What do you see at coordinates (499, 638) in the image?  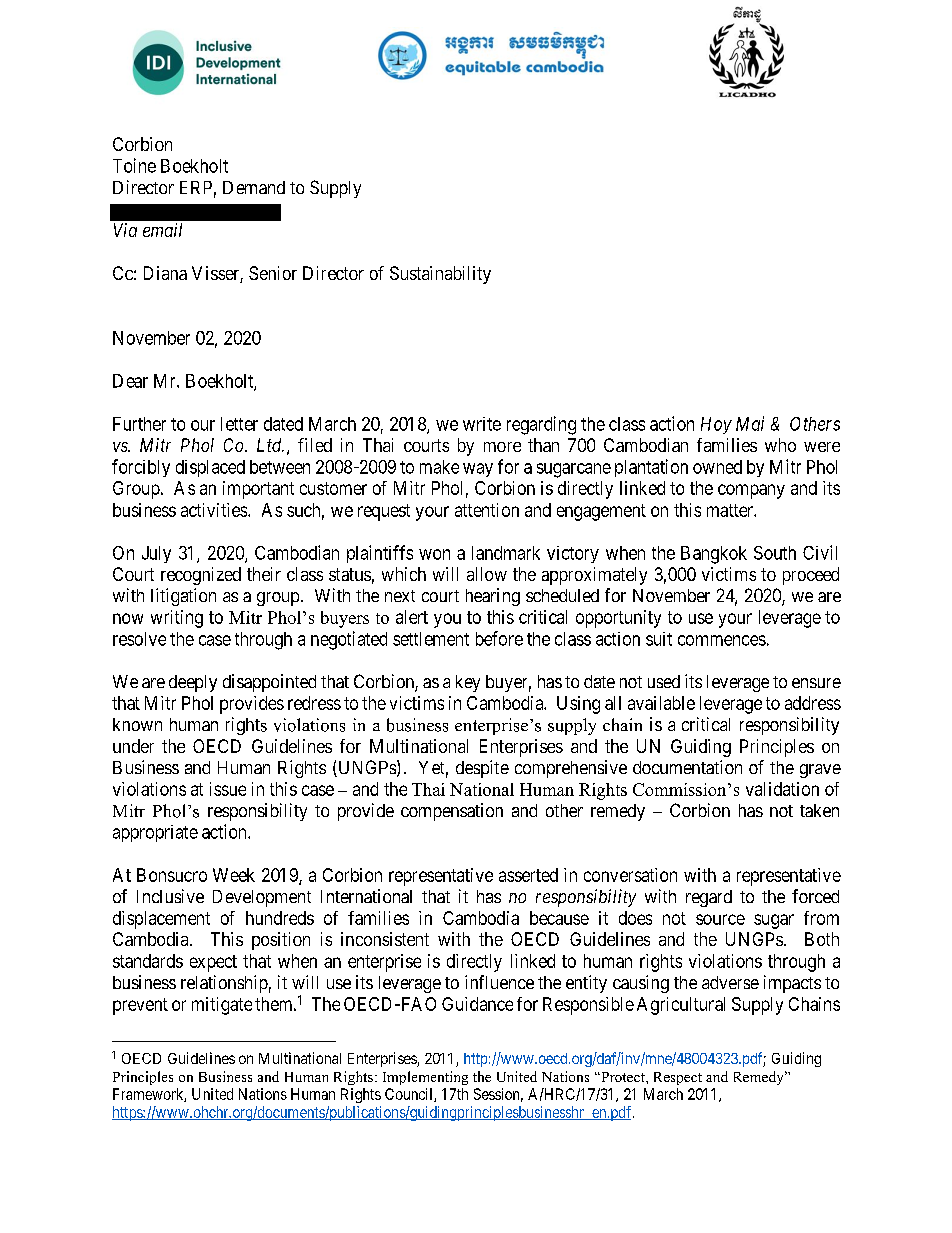 I see `before` at bounding box center [499, 638].
